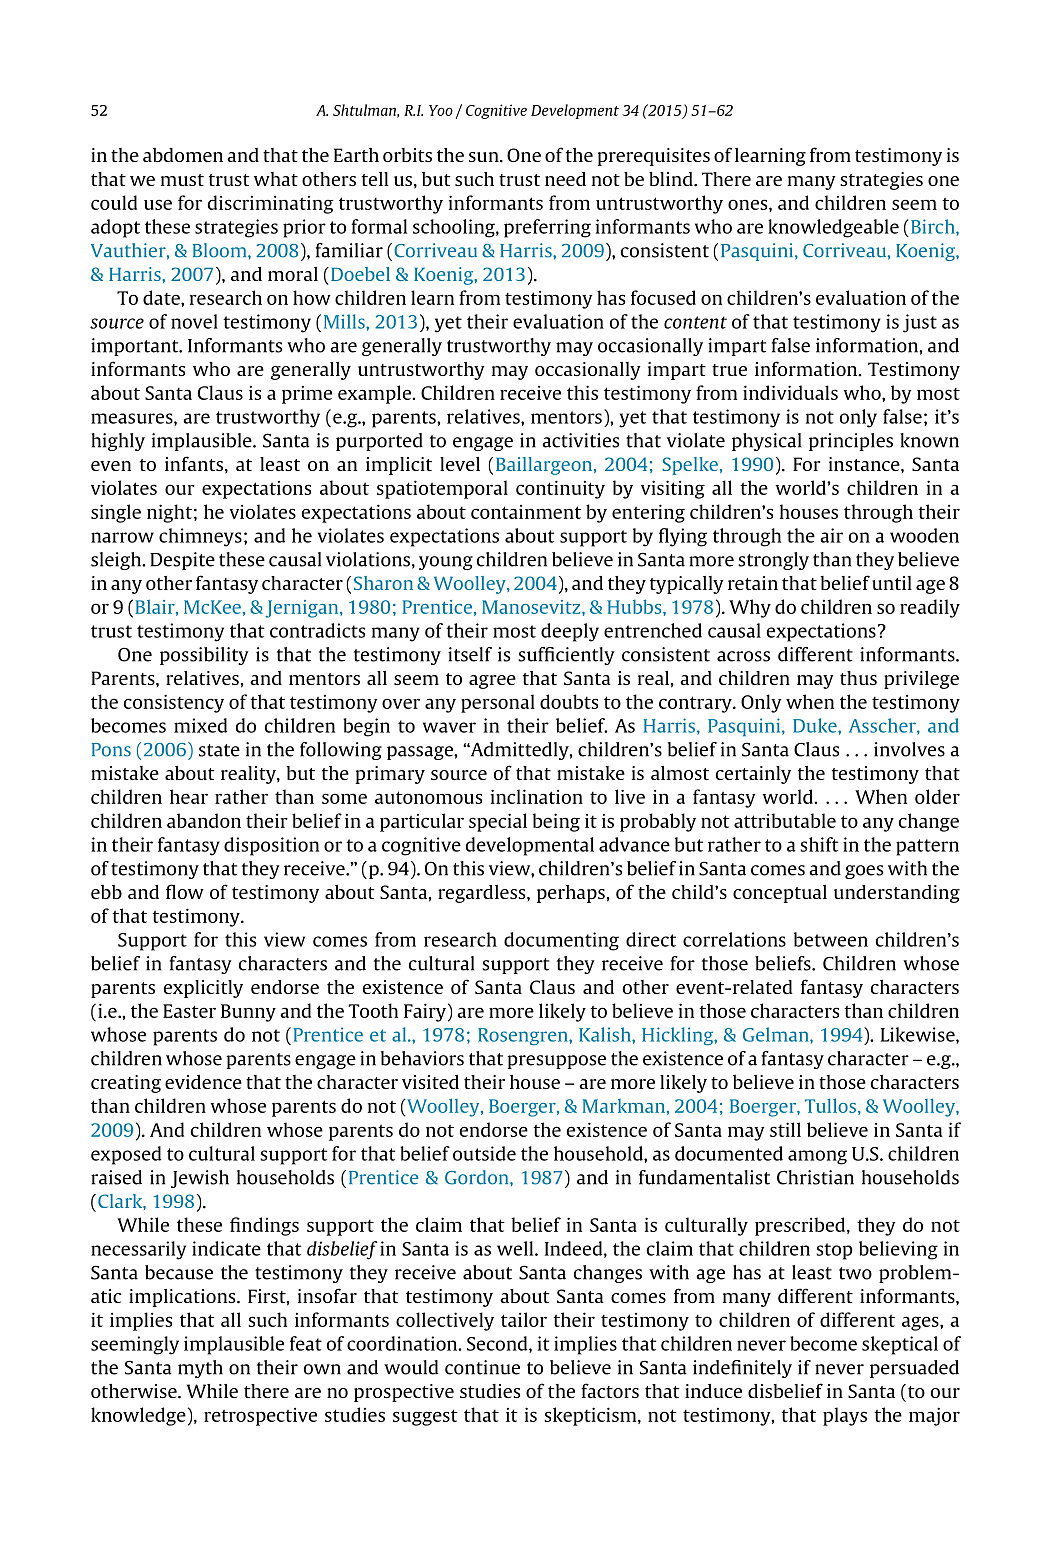 This image has width=1063, height=1546. Describe the element at coordinates (816, 725) in the image. I see `Duke` at that location.
